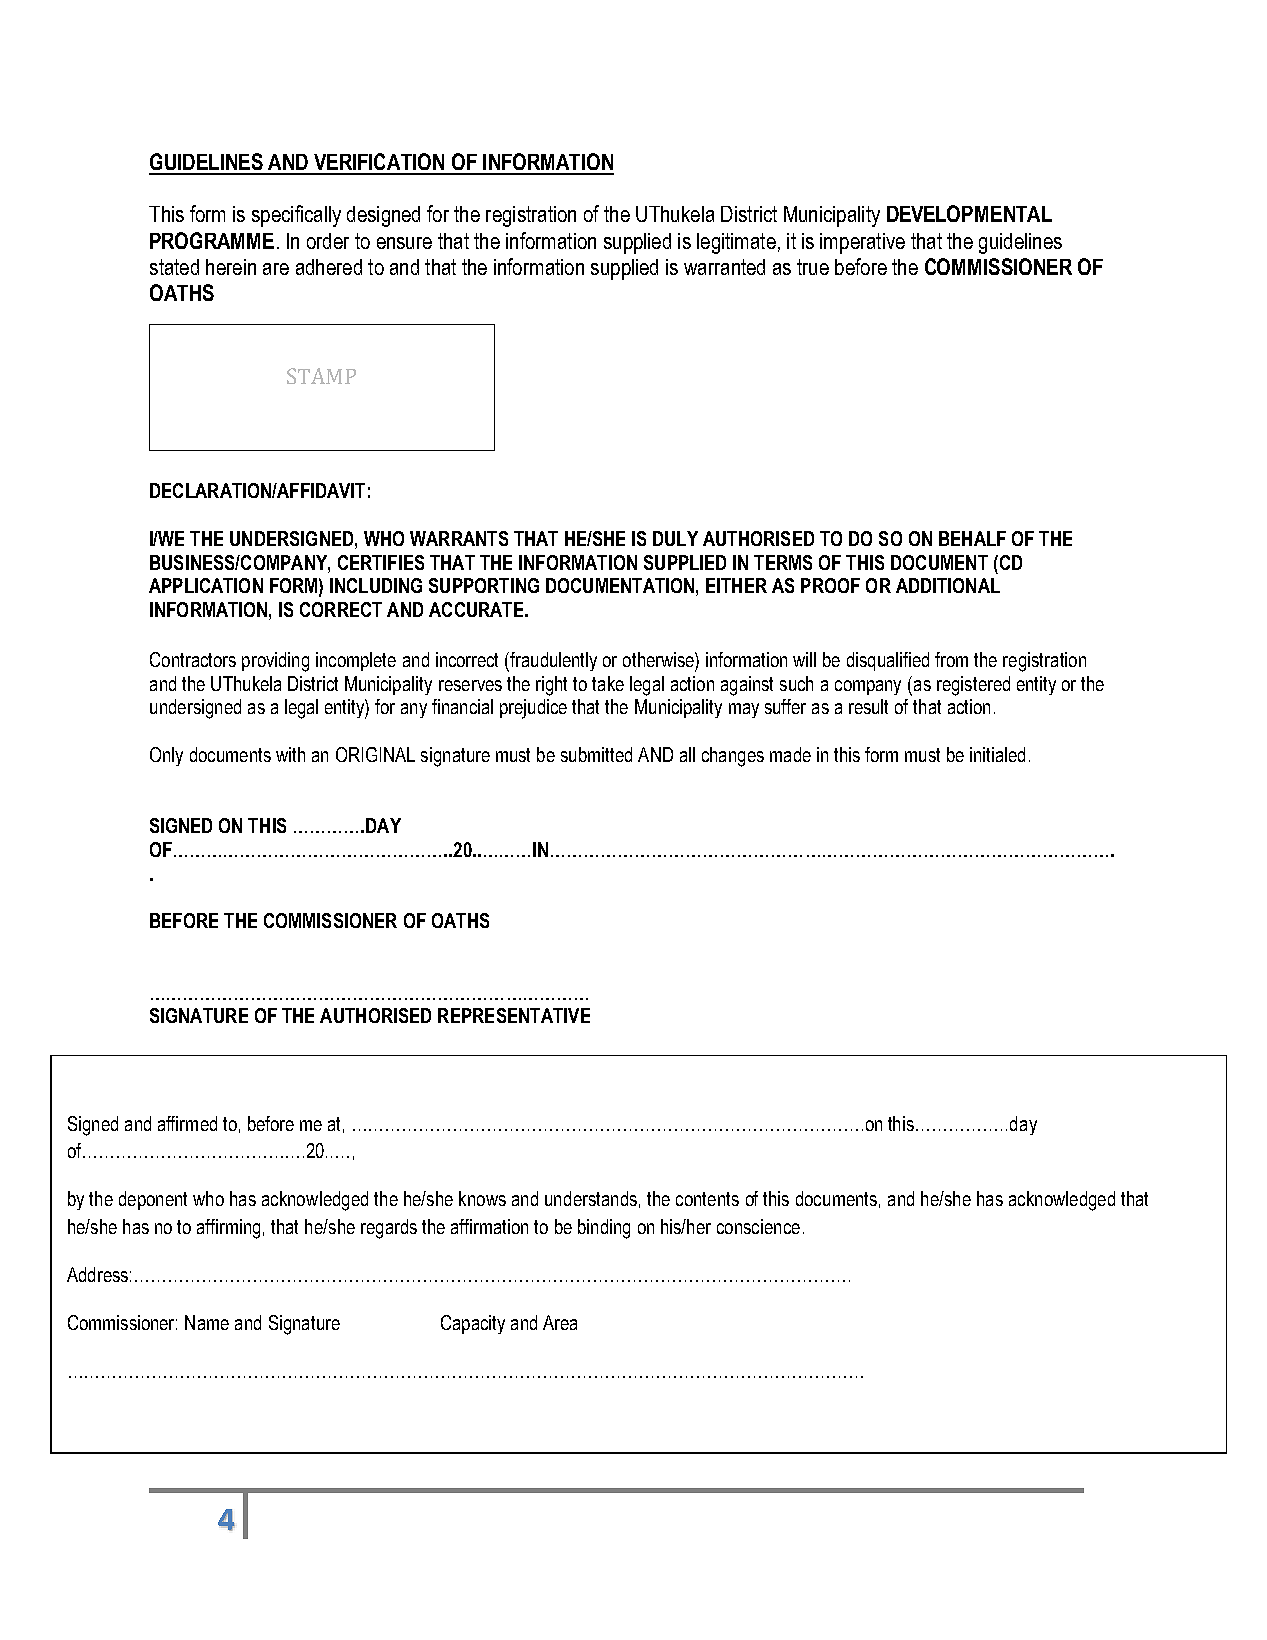  Describe the element at coordinates (888, 661) in the page. I see `disqualified` at that location.
